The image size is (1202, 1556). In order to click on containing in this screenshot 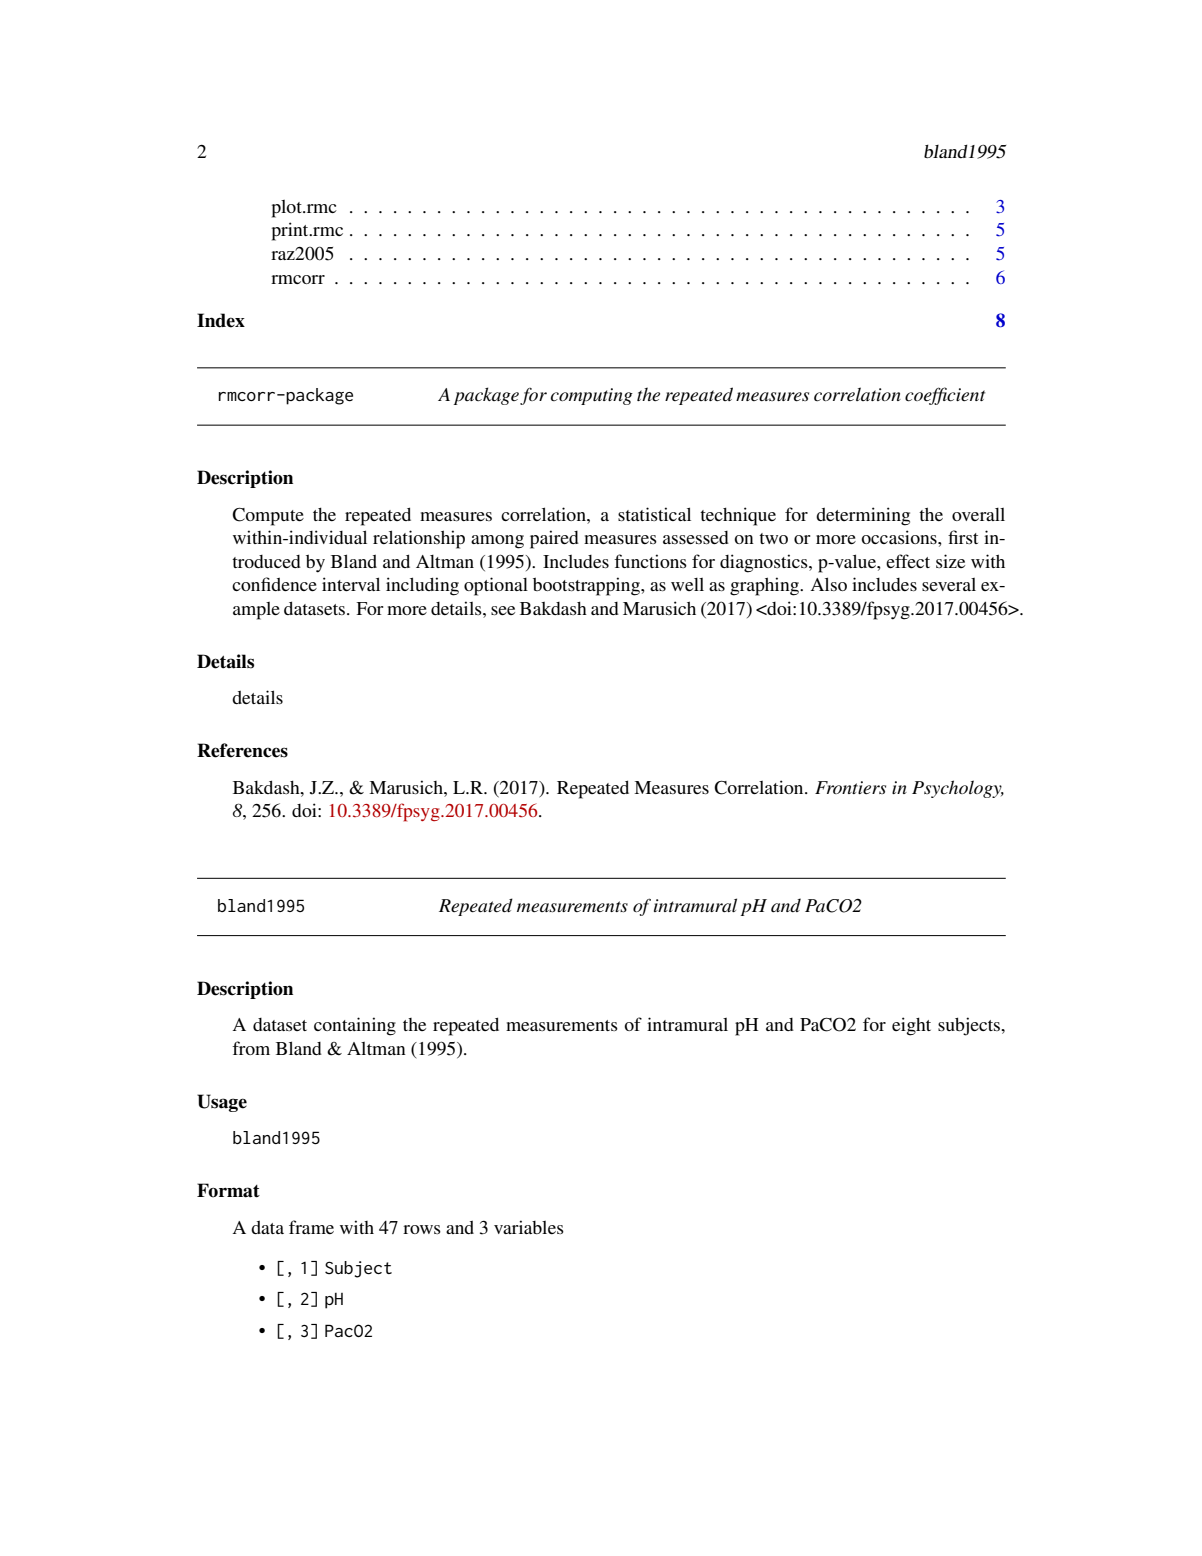, I will do `click(355, 1026)`.
